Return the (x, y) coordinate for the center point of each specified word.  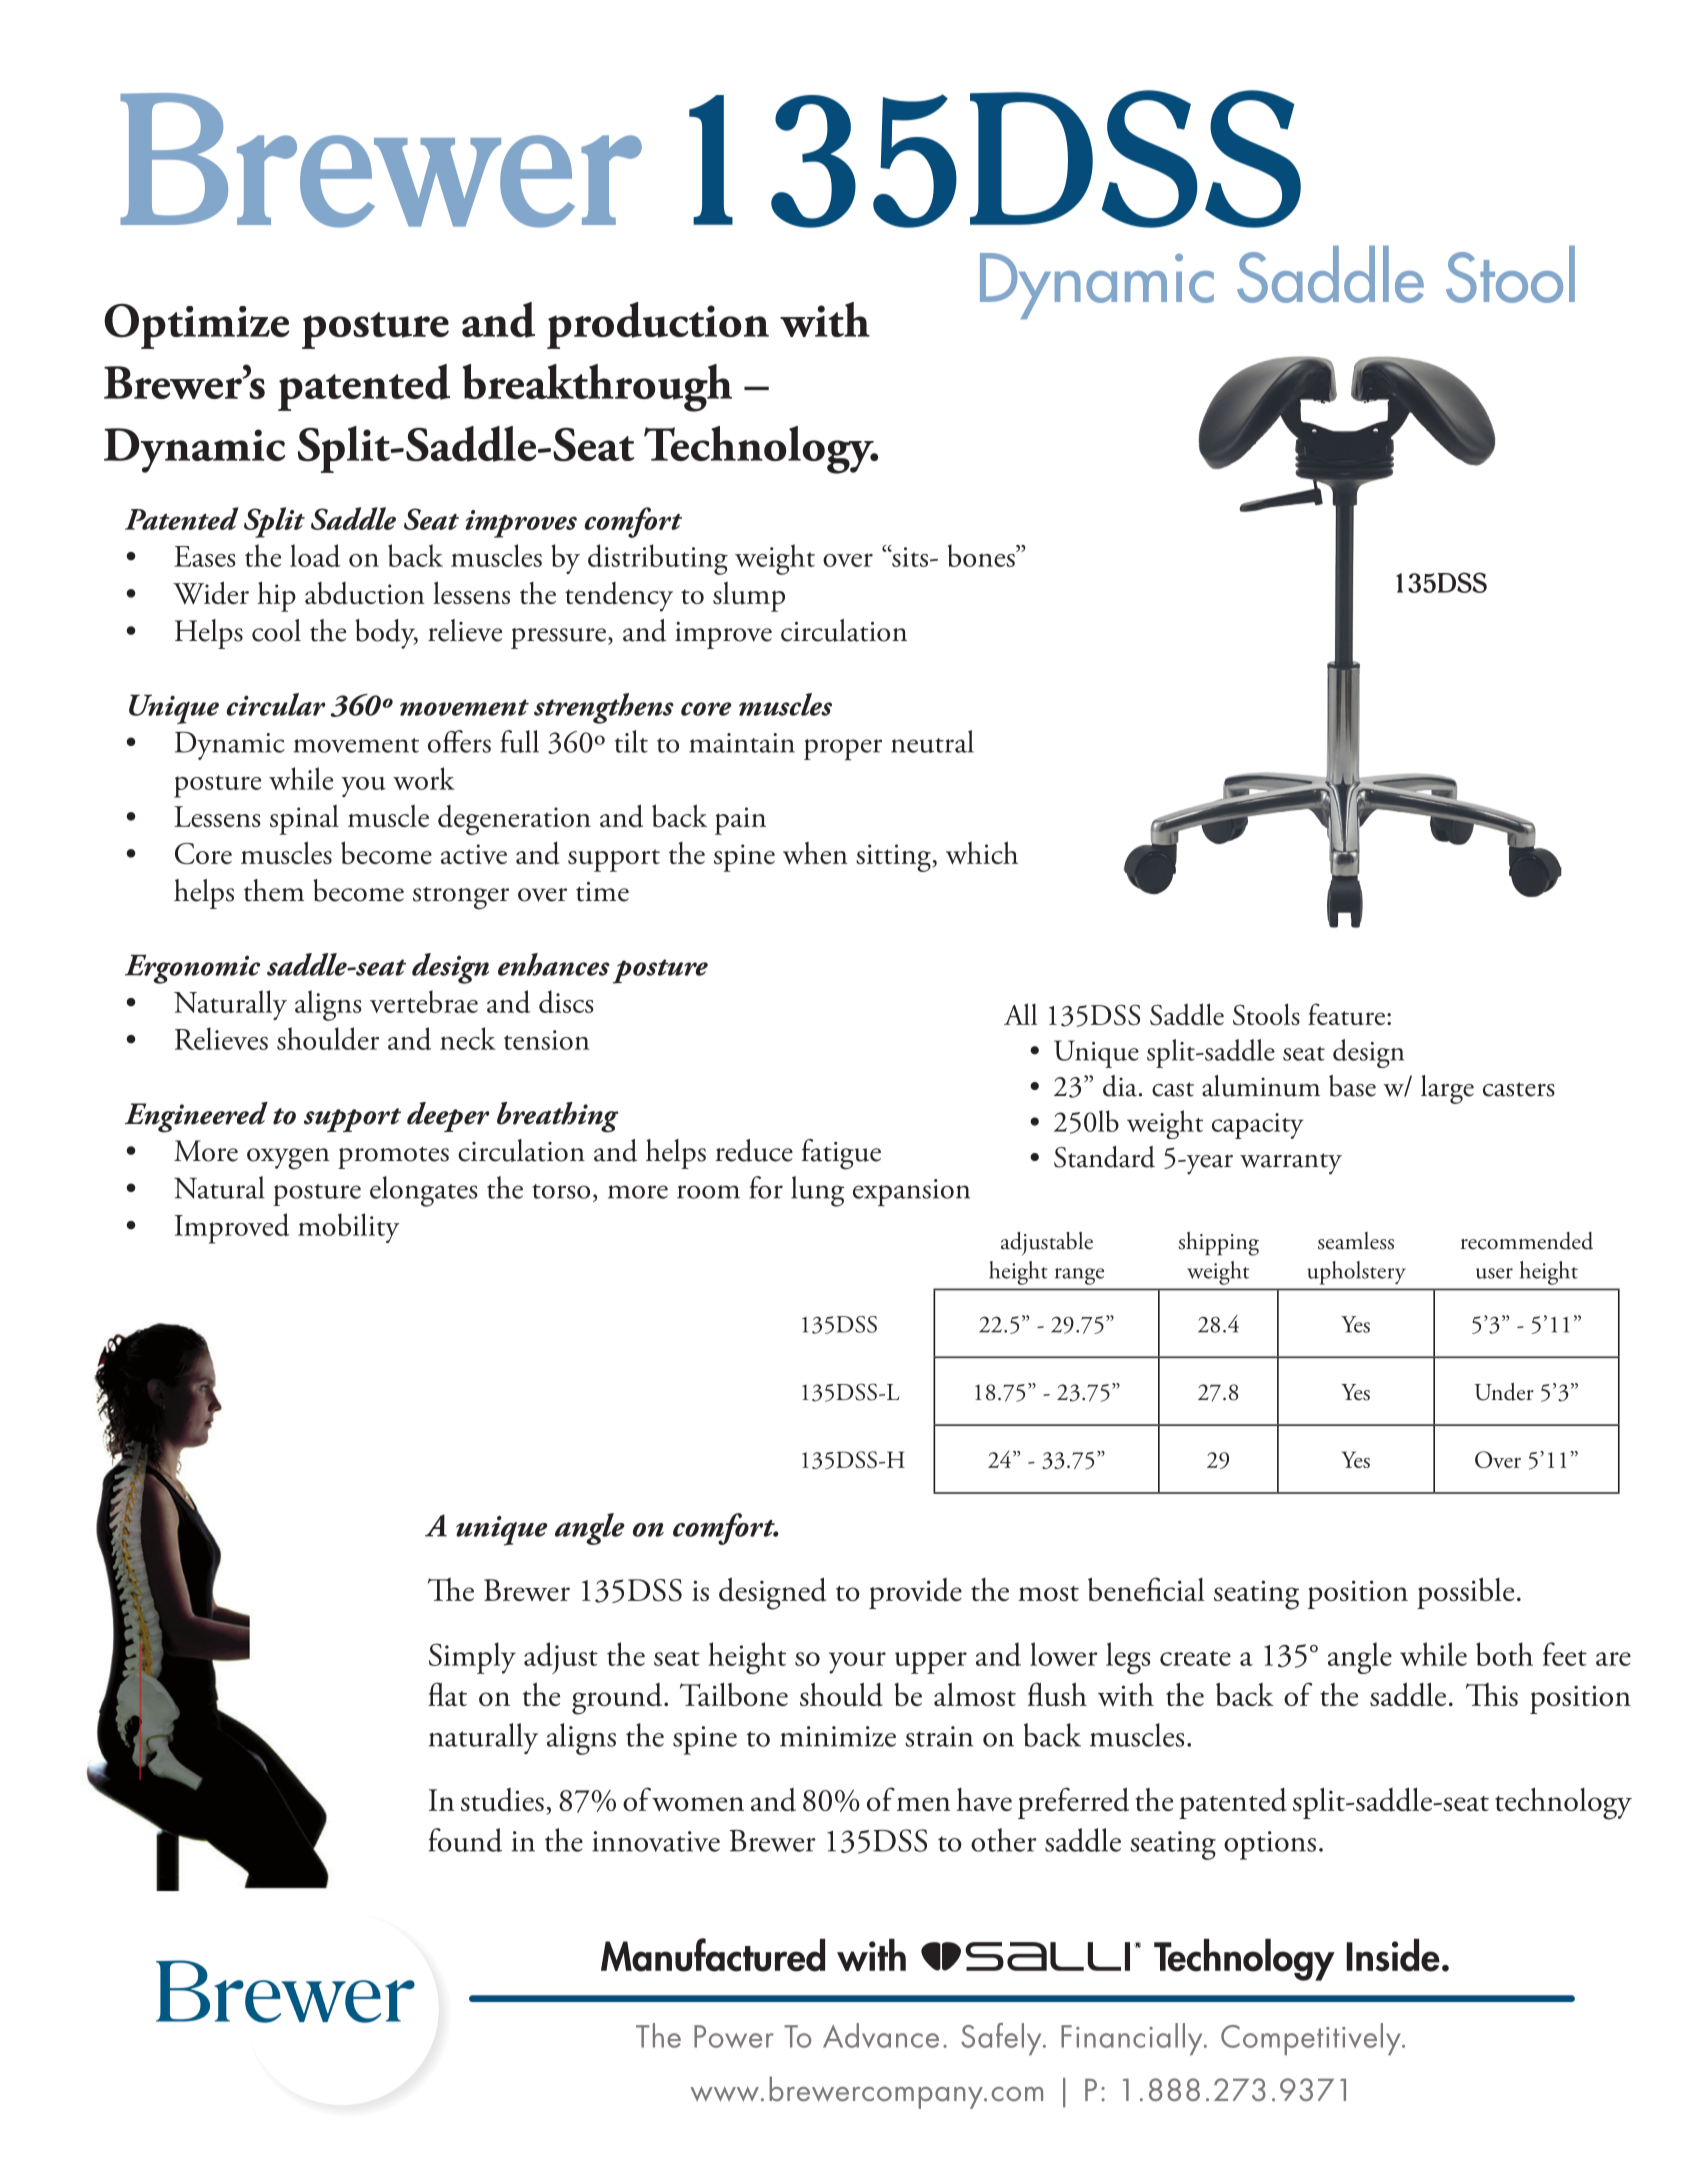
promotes (393, 1158)
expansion (911, 1192)
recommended (1527, 1241)
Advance (881, 2035)
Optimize (196, 326)
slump (749, 597)
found (465, 1840)
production (658, 325)
